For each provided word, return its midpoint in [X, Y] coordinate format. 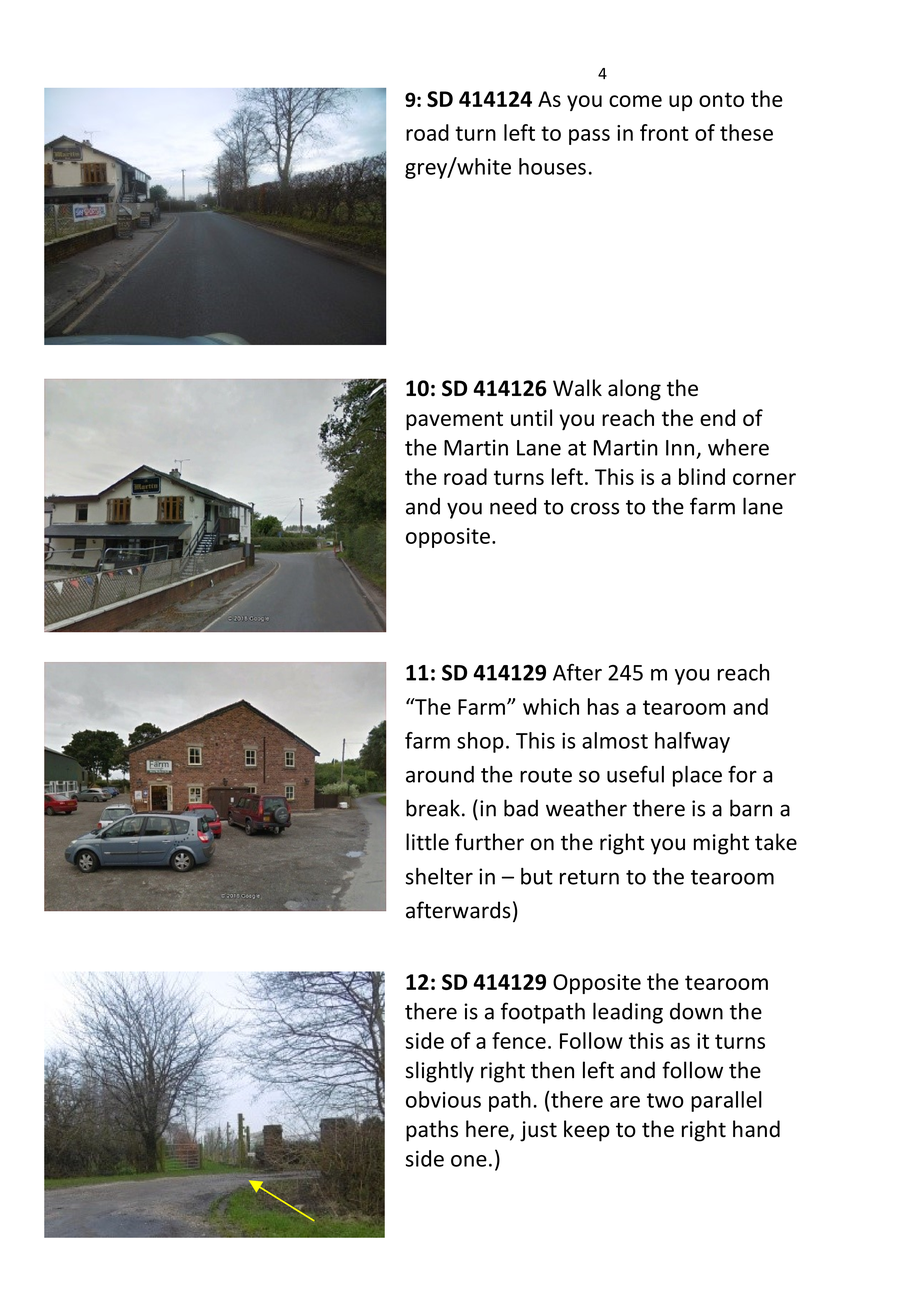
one [469, 1161]
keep [587, 1131]
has [603, 706]
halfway [692, 742]
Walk [577, 388]
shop [480, 742]
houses [552, 166]
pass [589, 137]
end [717, 417]
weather [586, 808]
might [721, 844]
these [746, 132]
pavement [454, 420]
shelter [439, 876]
